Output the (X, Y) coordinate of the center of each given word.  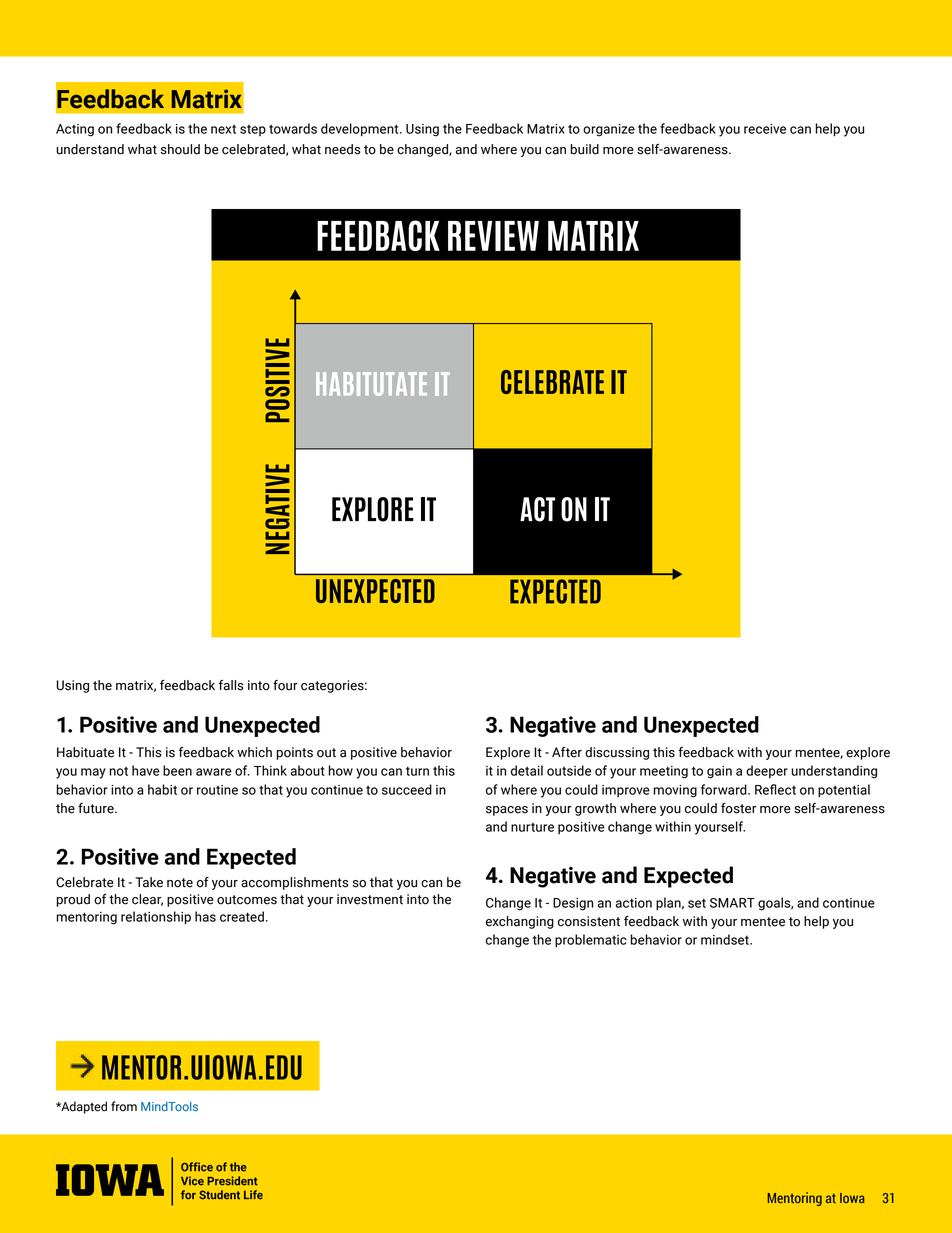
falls (231, 685)
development (361, 130)
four (285, 685)
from (124, 1106)
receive (765, 129)
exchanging (520, 922)
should (180, 149)
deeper (767, 771)
